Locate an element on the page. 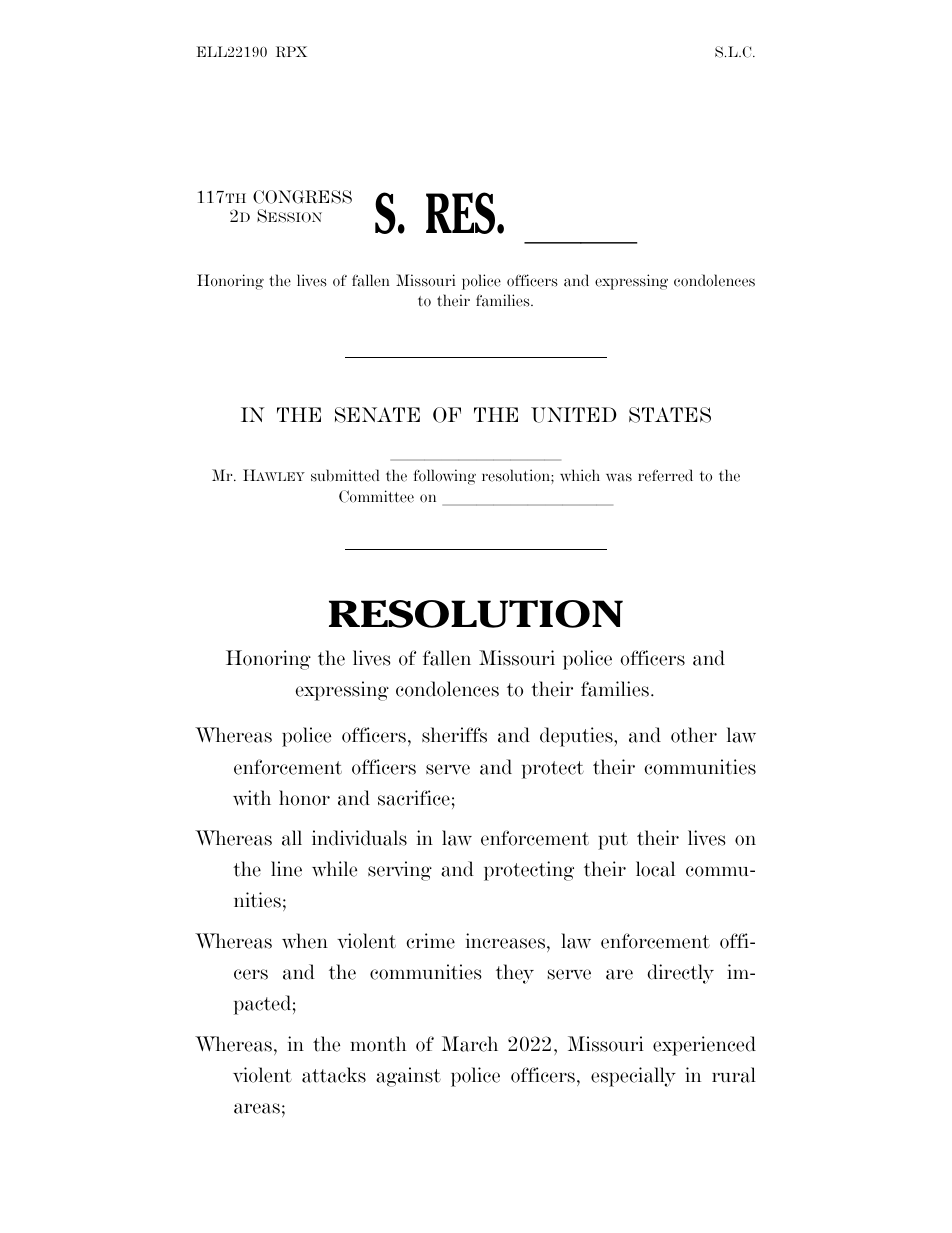  STATES is located at coordinates (670, 415).
